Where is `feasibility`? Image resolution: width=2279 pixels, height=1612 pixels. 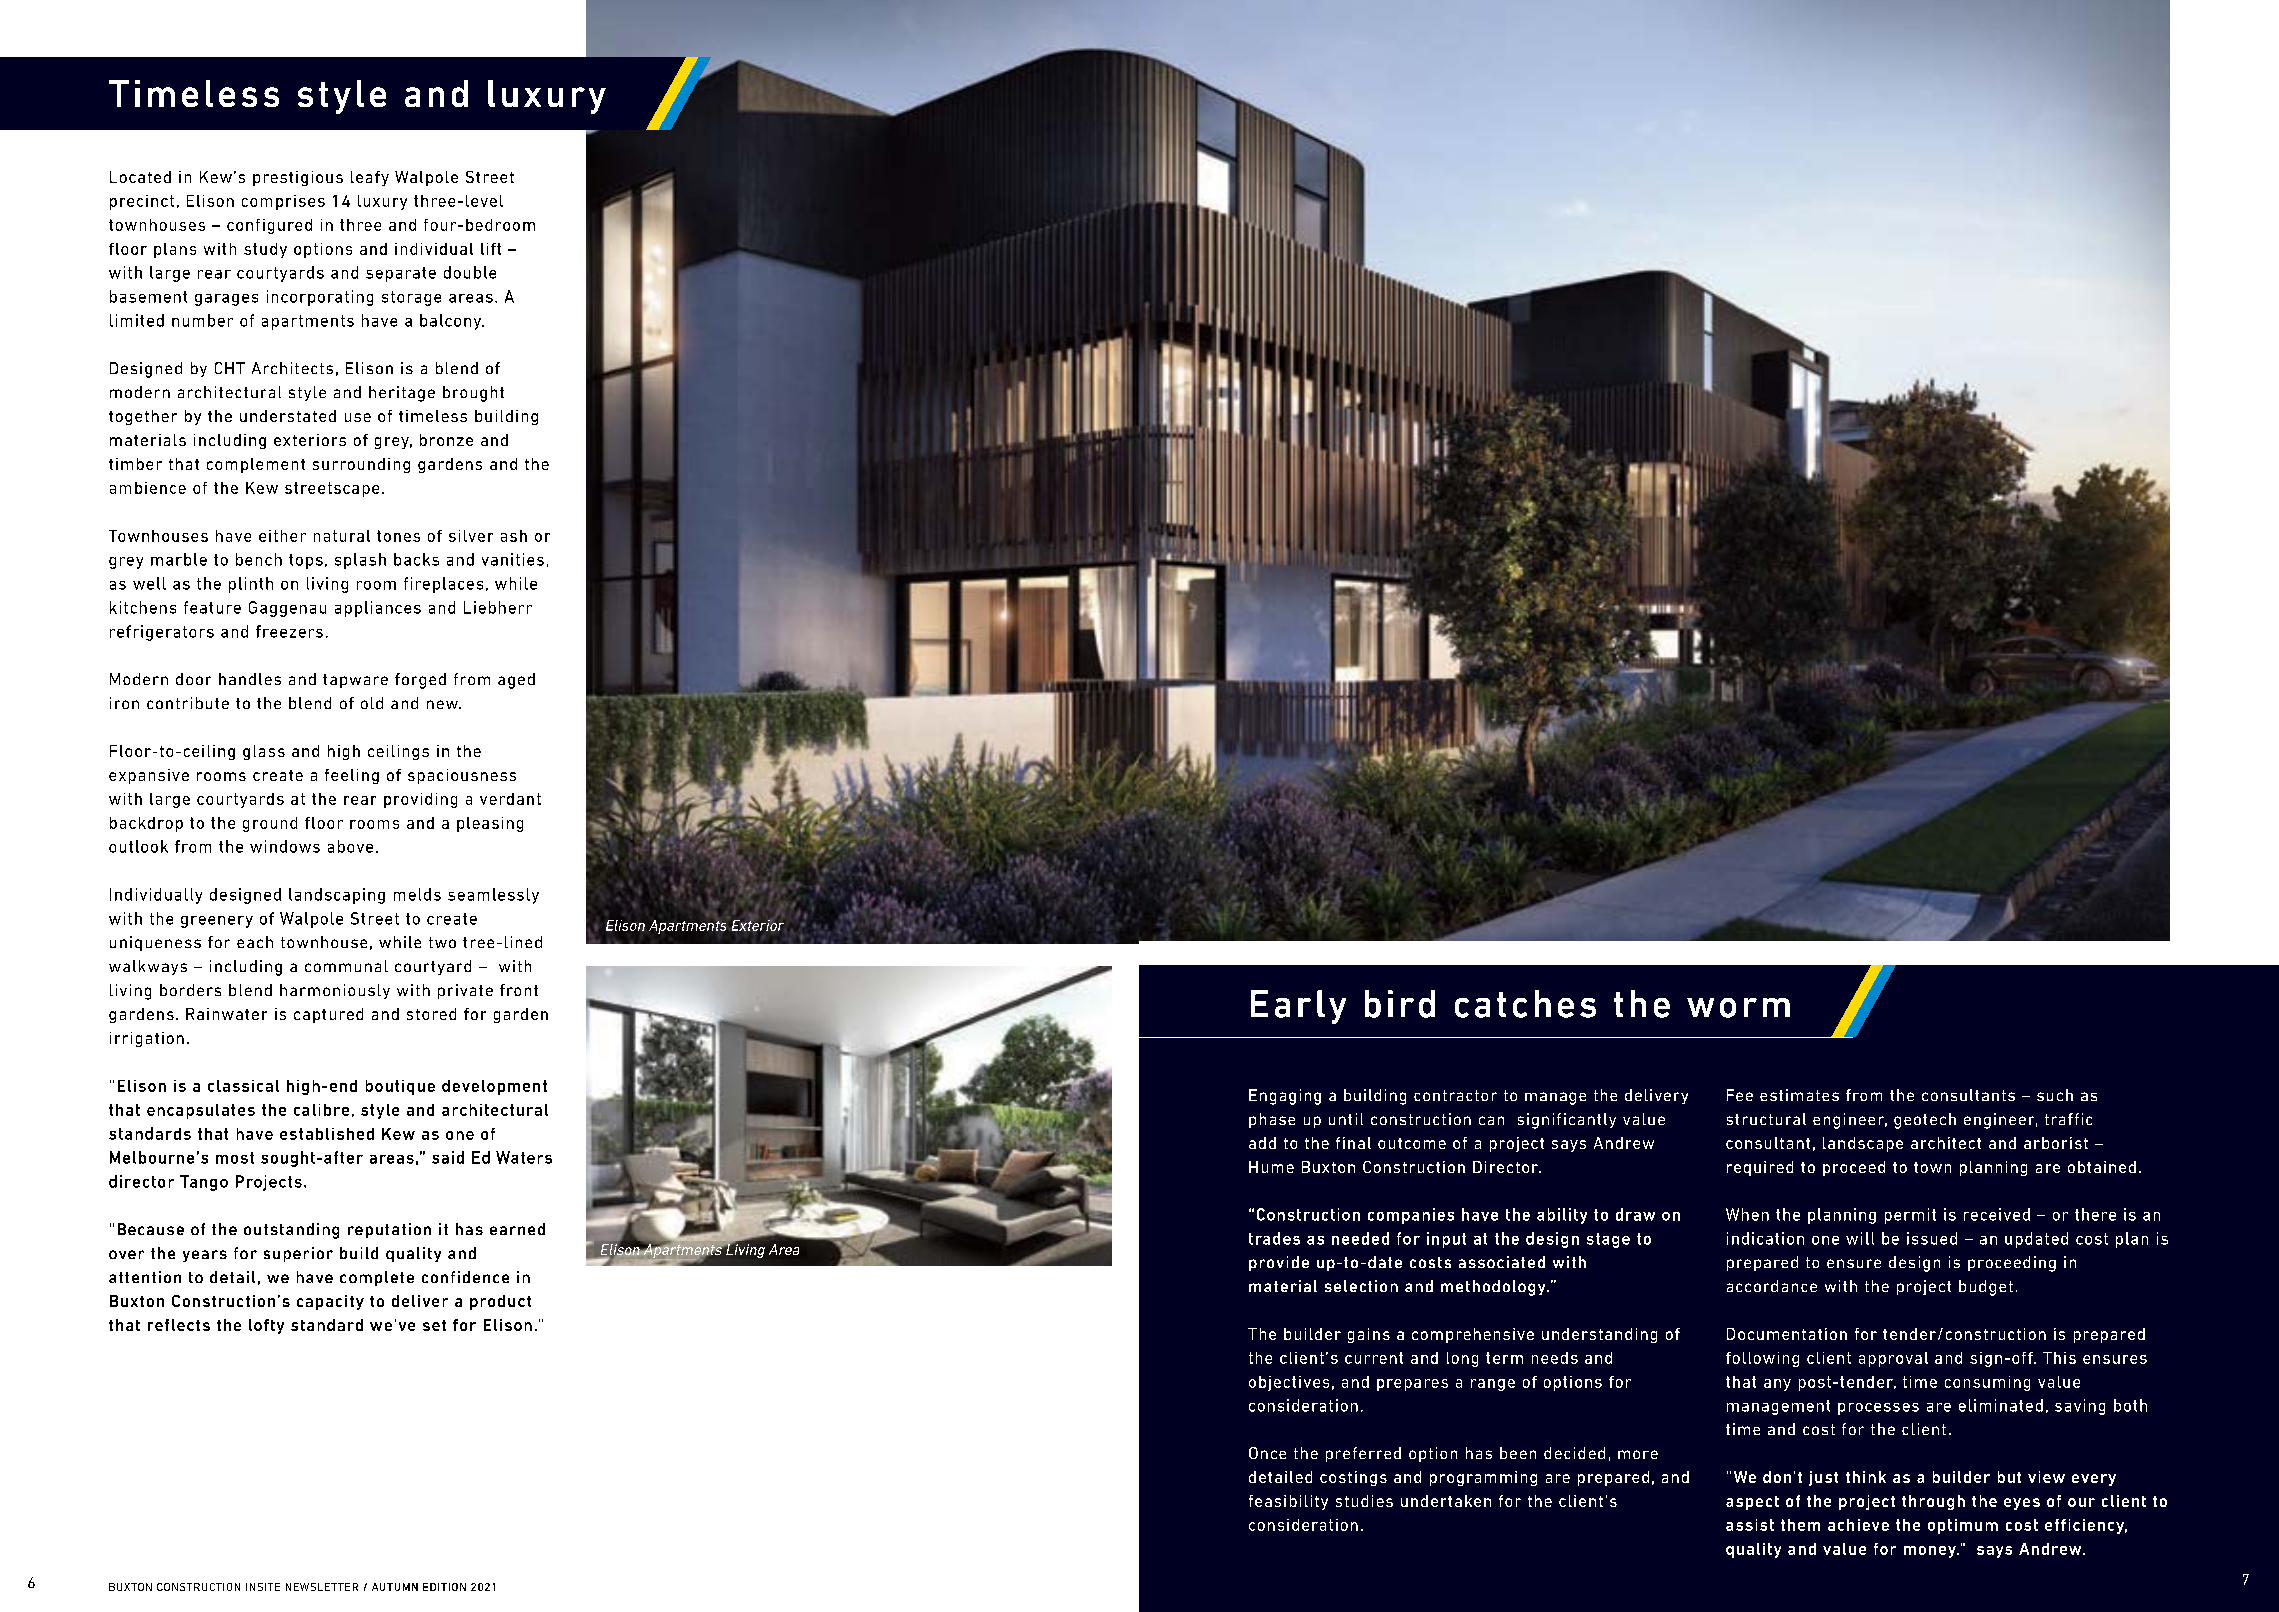
feasibility is located at coordinates (1288, 1502).
